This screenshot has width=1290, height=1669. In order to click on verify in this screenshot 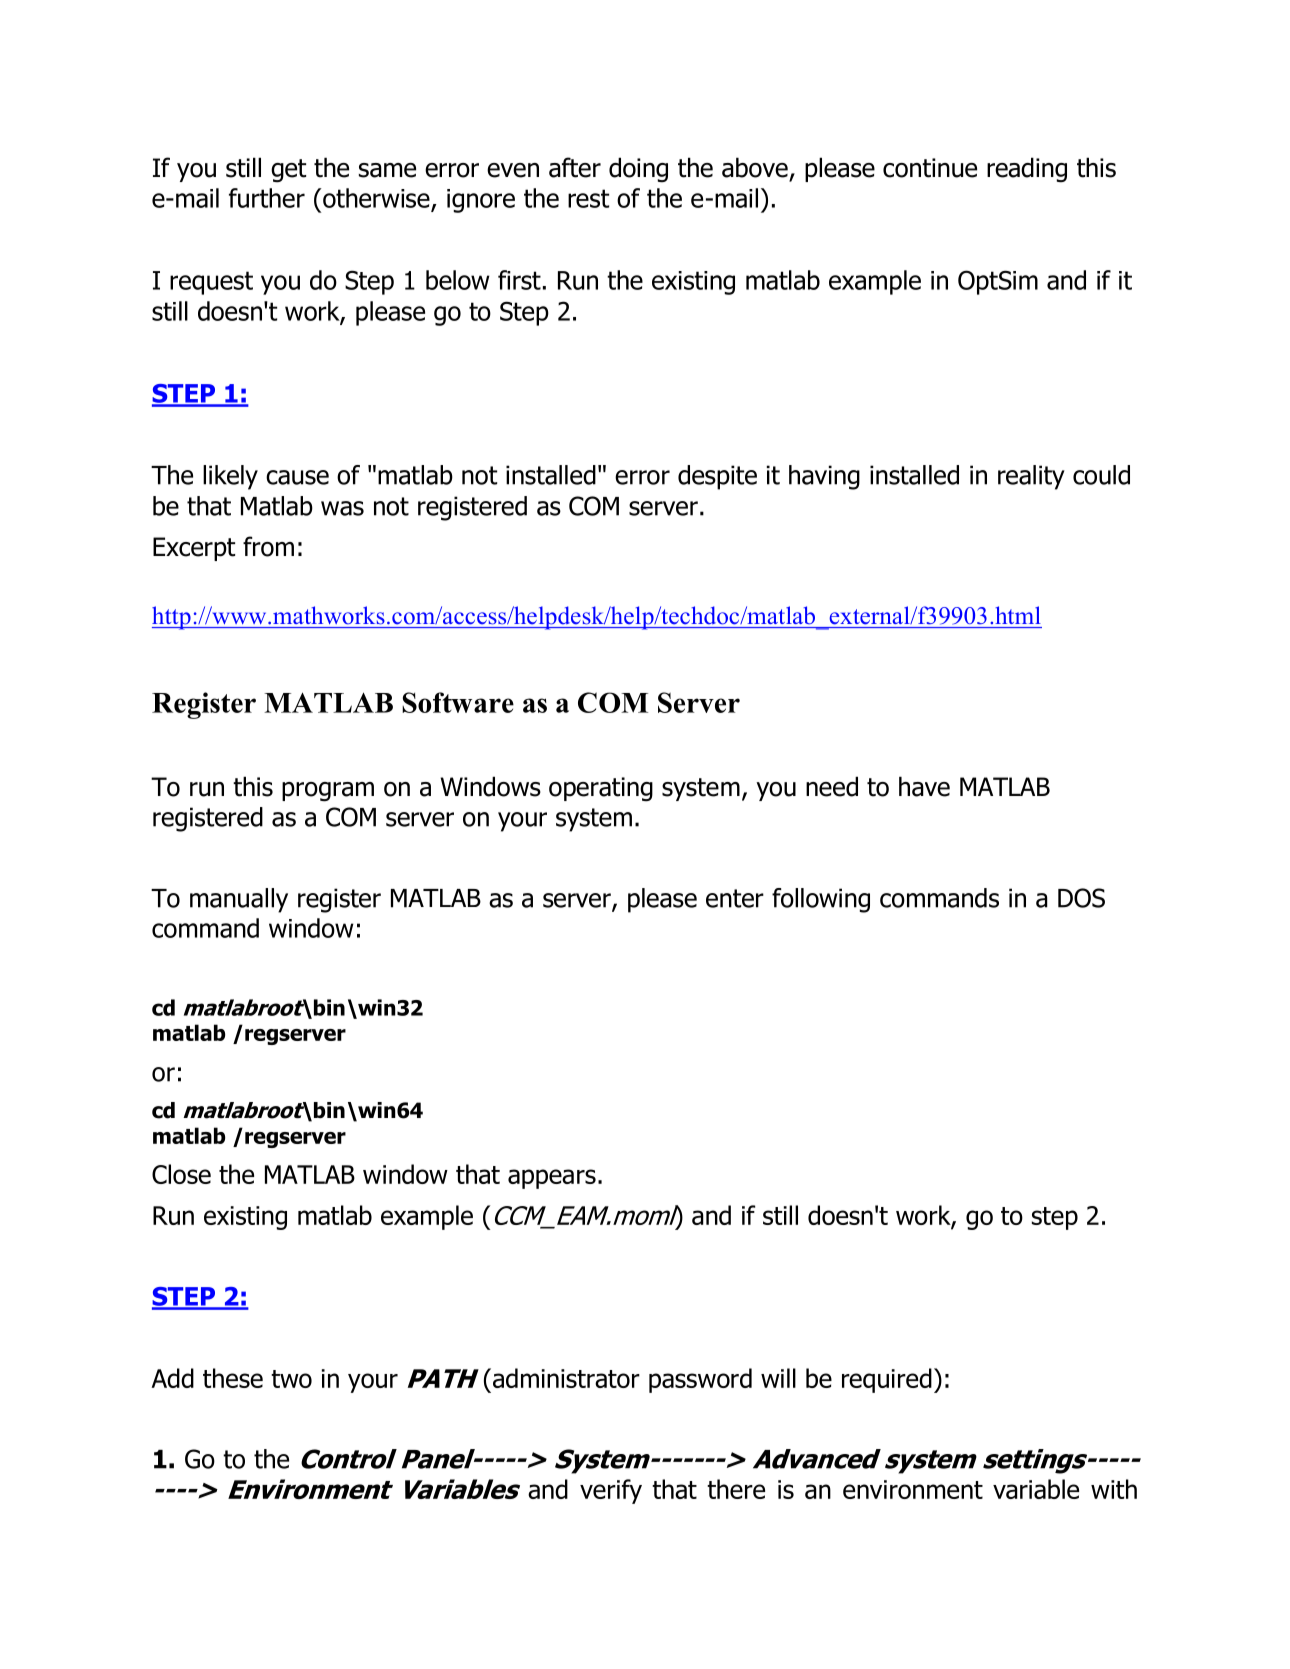, I will do `click(611, 1491)`.
